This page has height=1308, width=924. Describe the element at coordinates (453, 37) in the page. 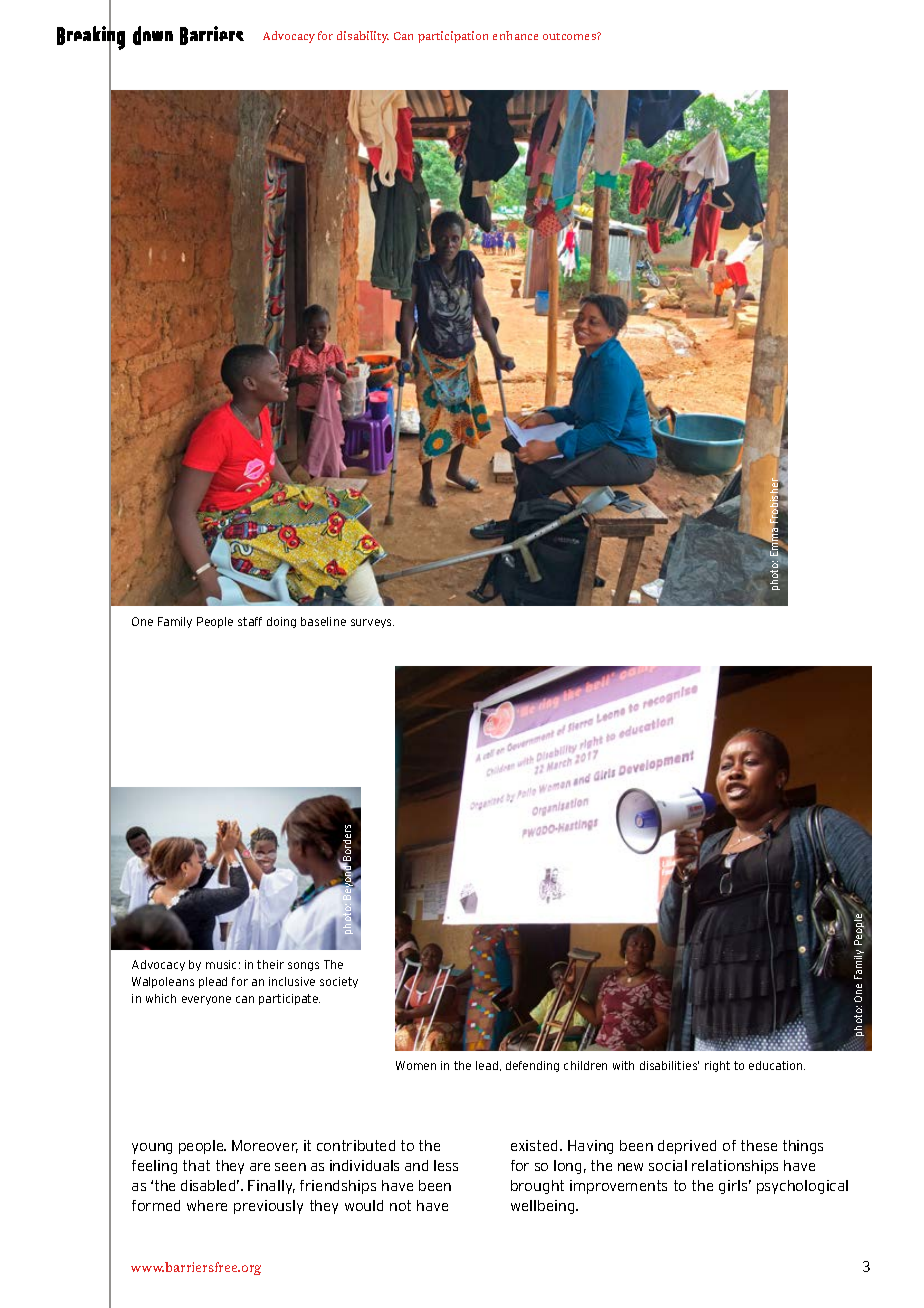

I see `participation` at that location.
